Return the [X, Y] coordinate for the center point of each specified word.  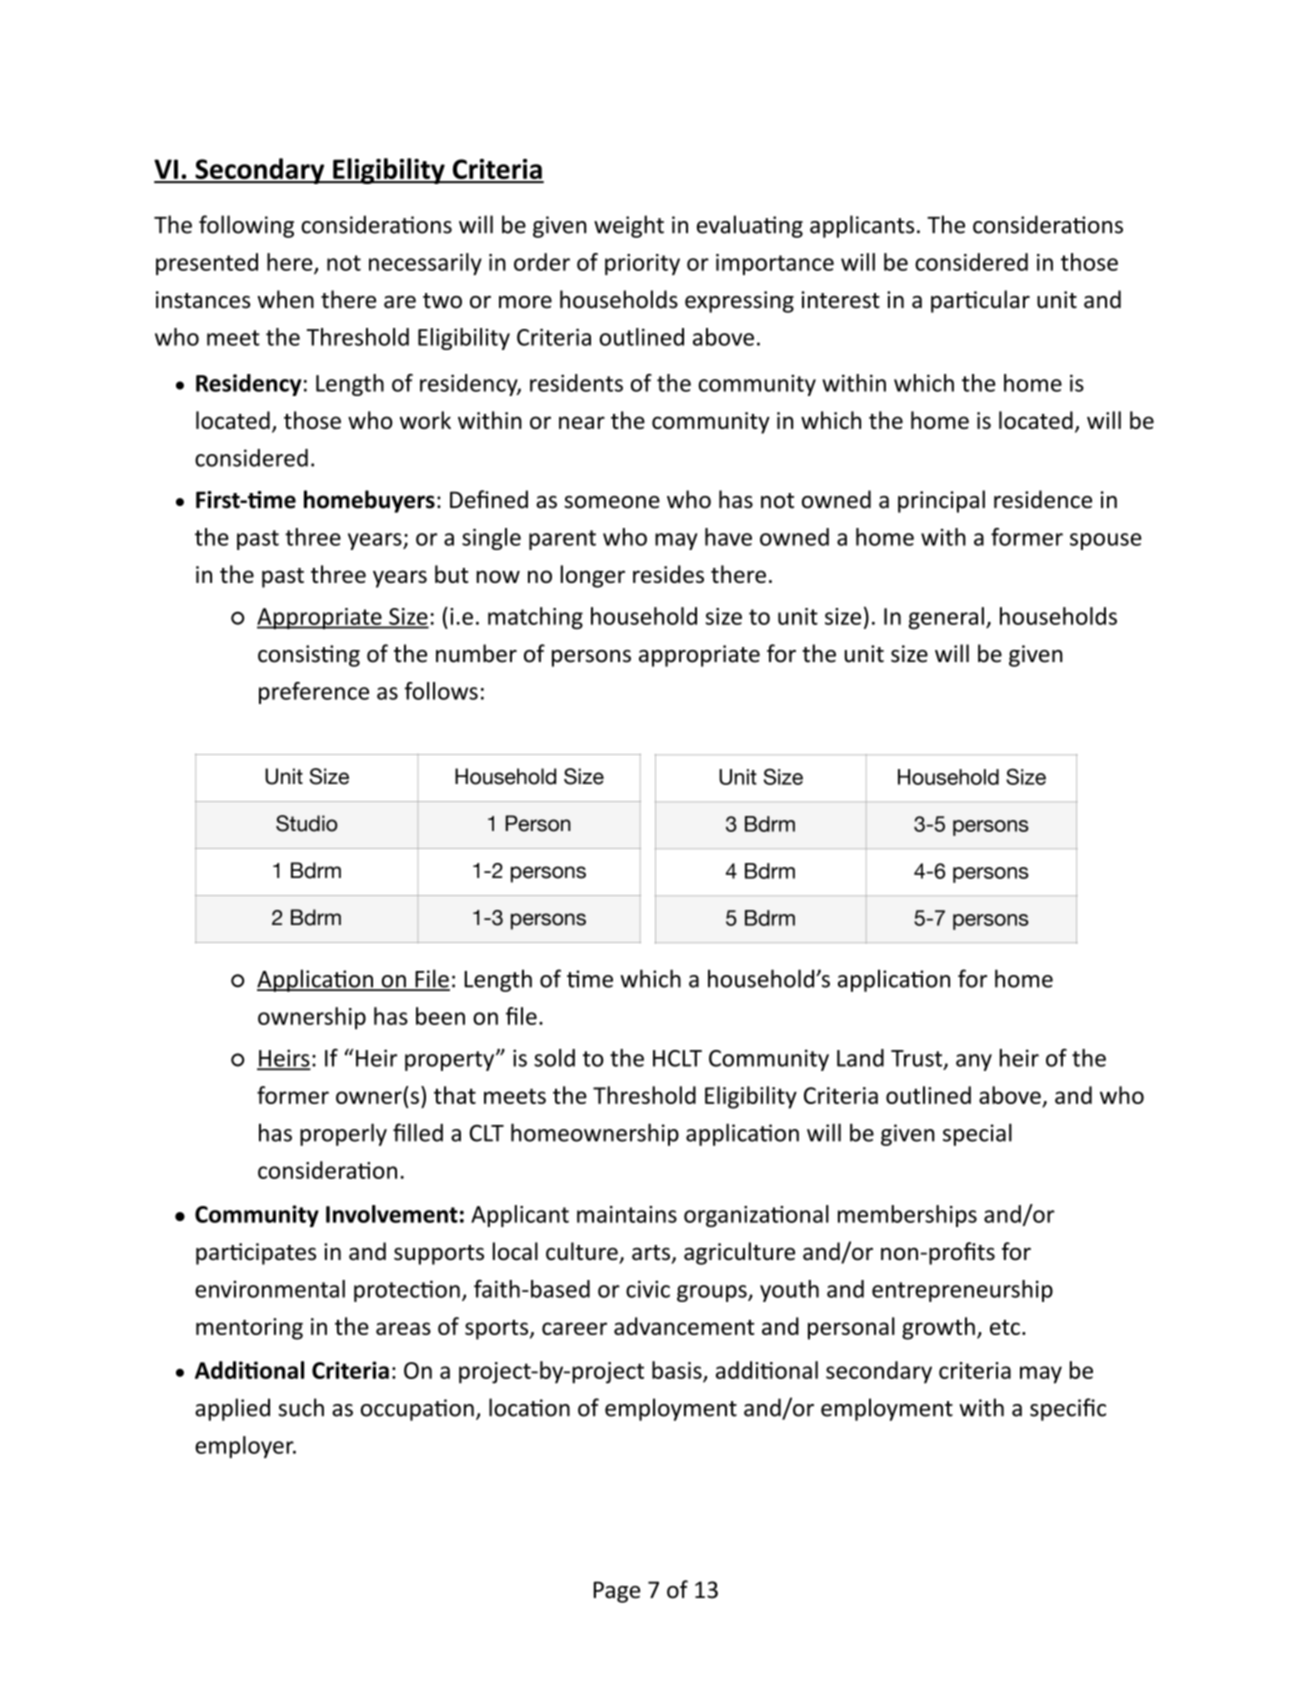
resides [668, 574]
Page [617, 1592]
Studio [307, 823]
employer [245, 1447]
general [946, 618]
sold [554, 1058]
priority [642, 264]
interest [840, 300]
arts [651, 1253]
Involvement [392, 1214]
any [974, 1062]
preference [314, 693]
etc [1005, 1327]
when [285, 299]
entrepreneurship [962, 1291]
